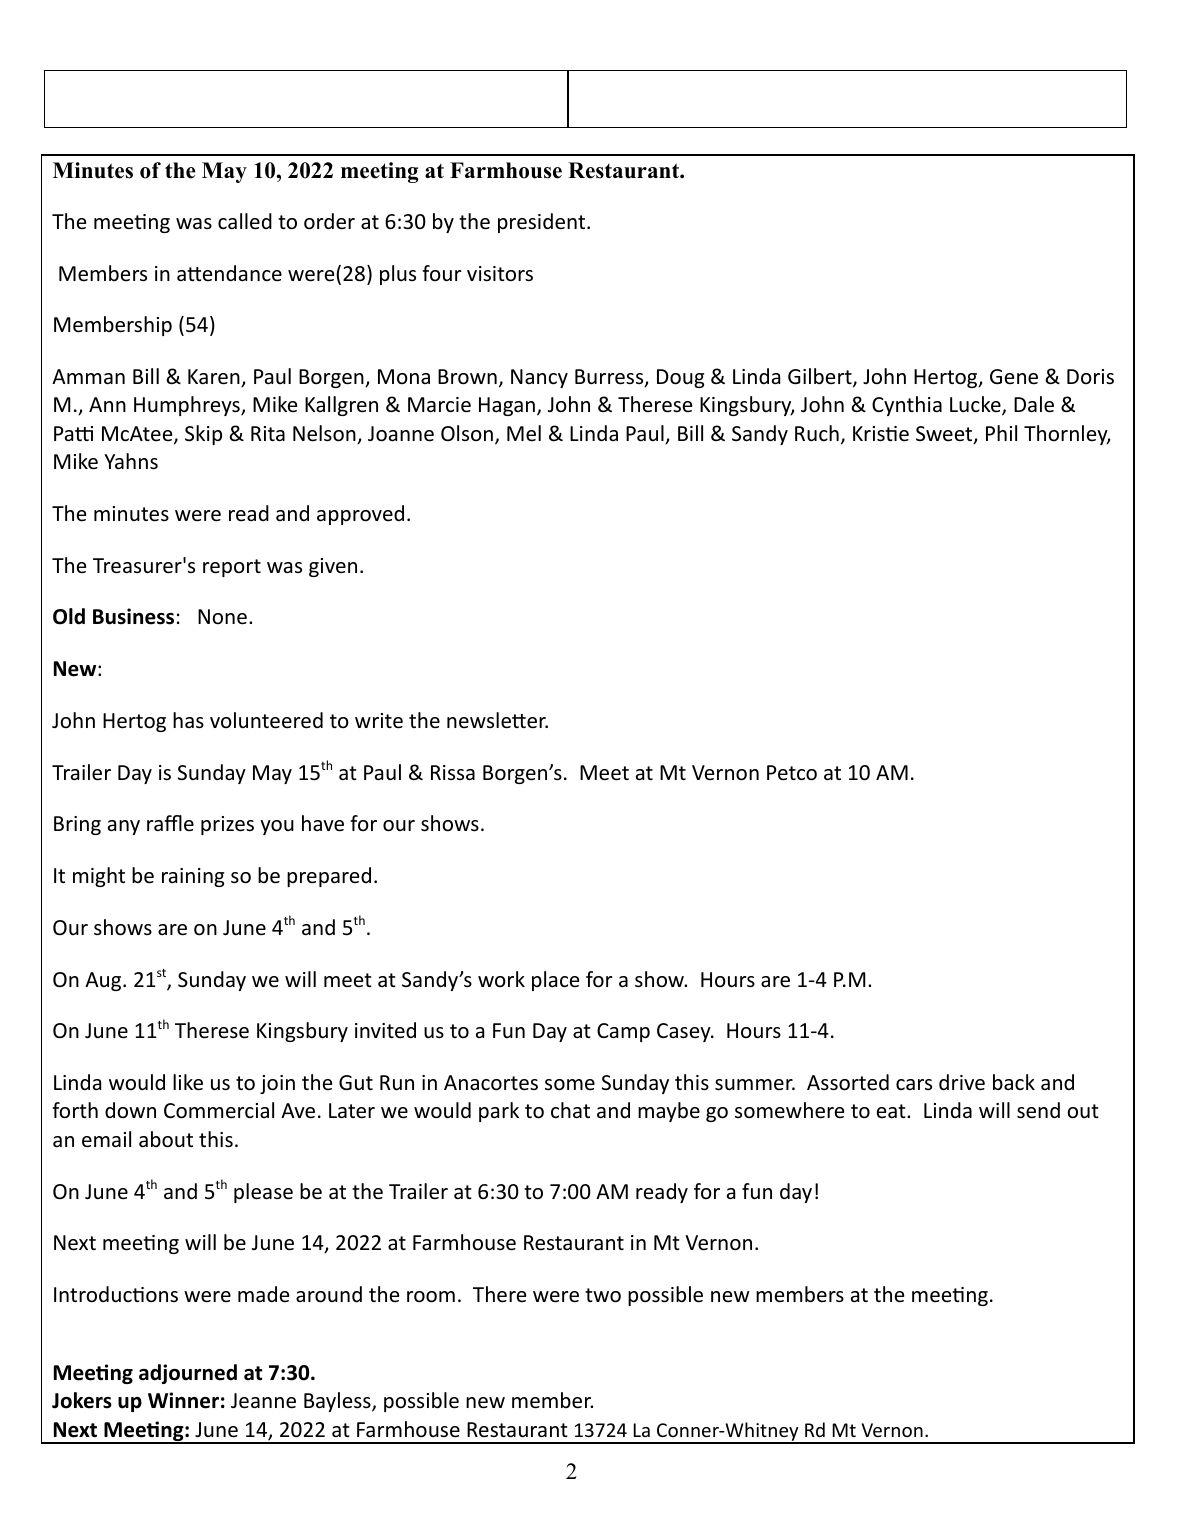  What do you see at coordinates (1014, 377) in the screenshot?
I see `Gene` at bounding box center [1014, 377].
